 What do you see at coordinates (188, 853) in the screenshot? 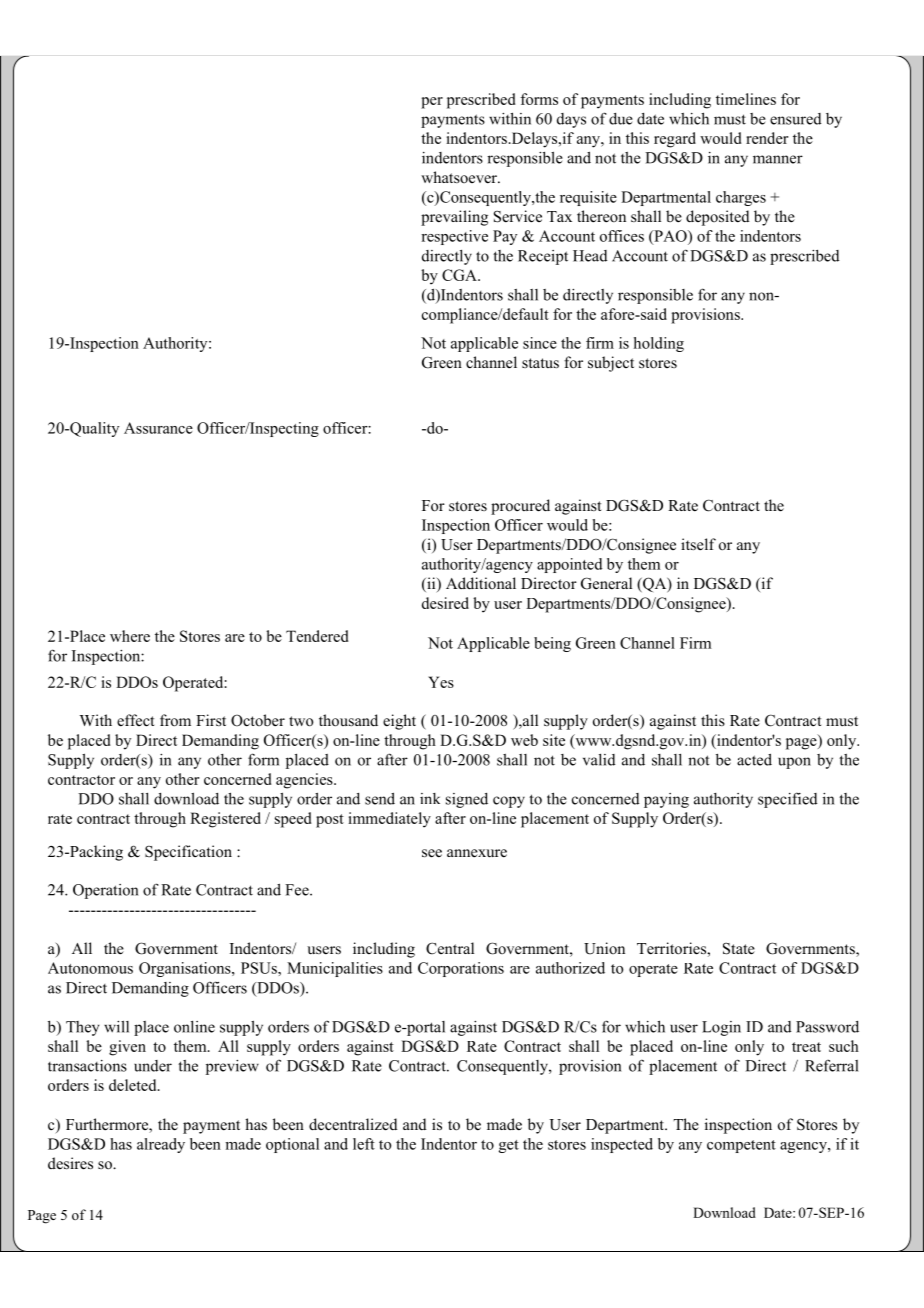
I see `Specification` at bounding box center [188, 853].
